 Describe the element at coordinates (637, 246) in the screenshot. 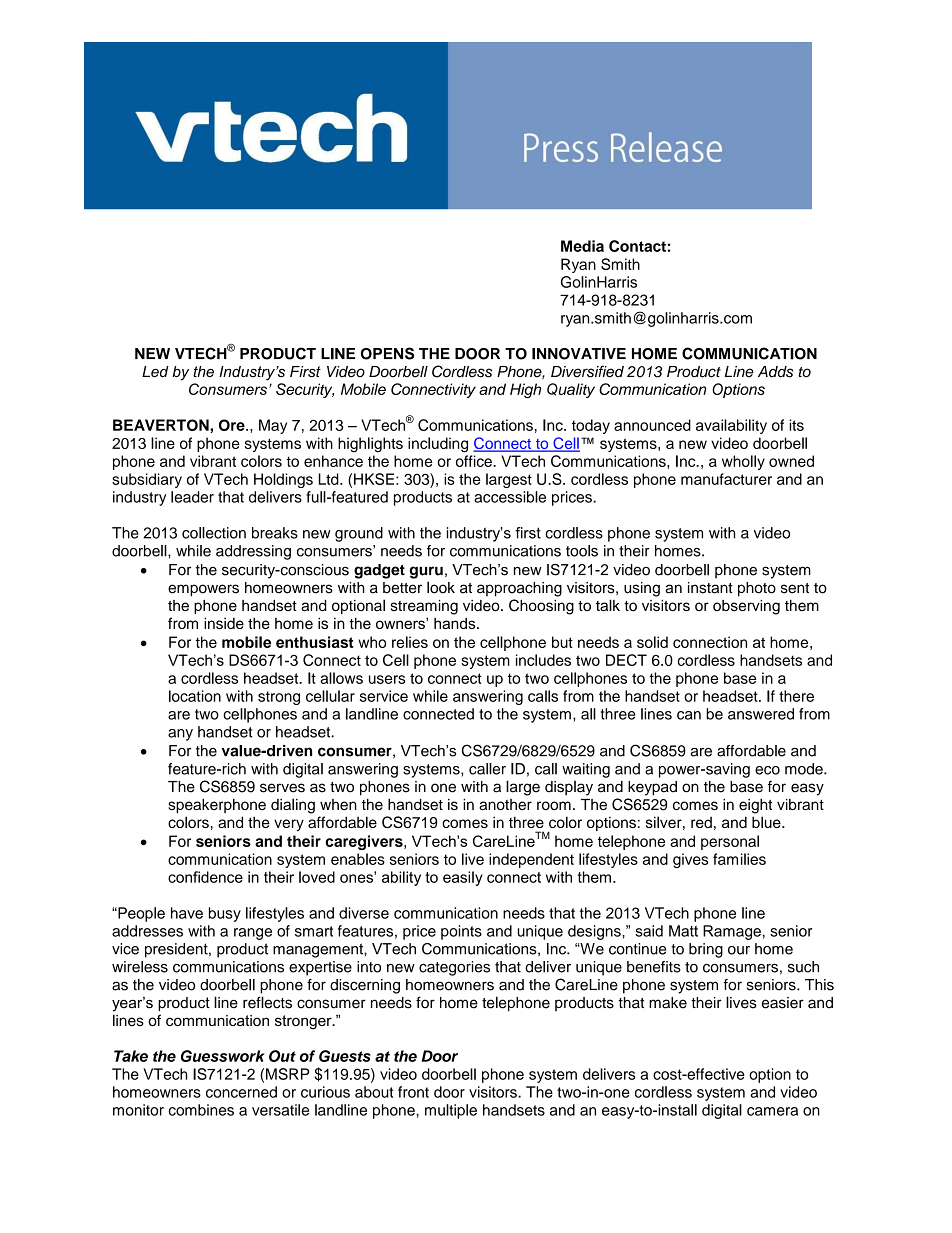

I see `Contact` at that location.
